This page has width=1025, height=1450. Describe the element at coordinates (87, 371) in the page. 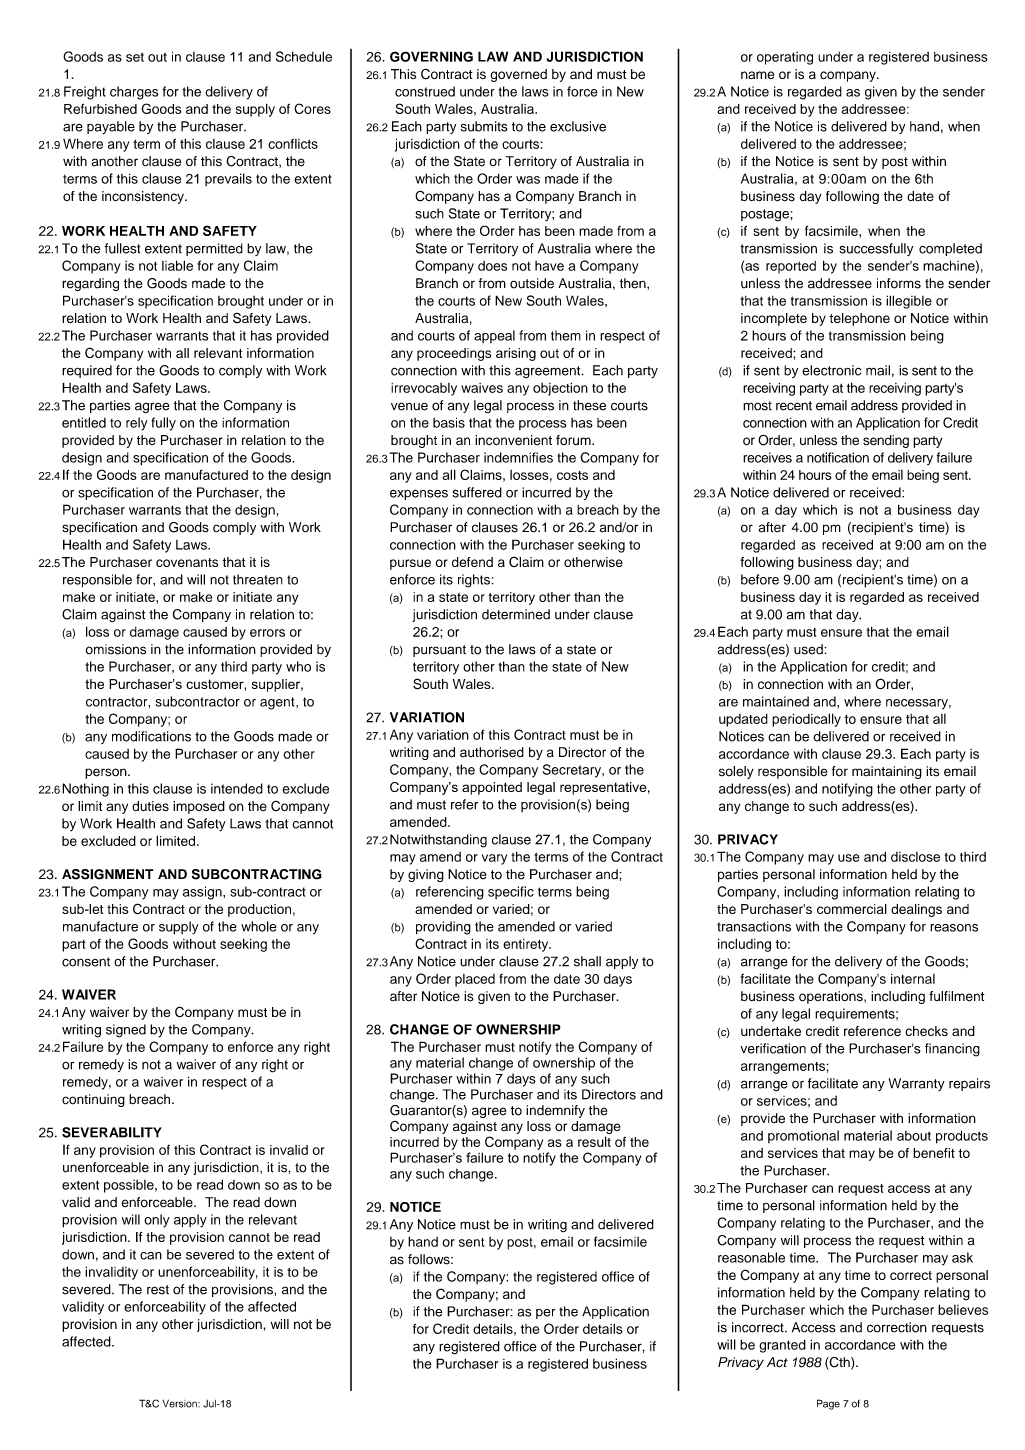

I see `required` at that location.
